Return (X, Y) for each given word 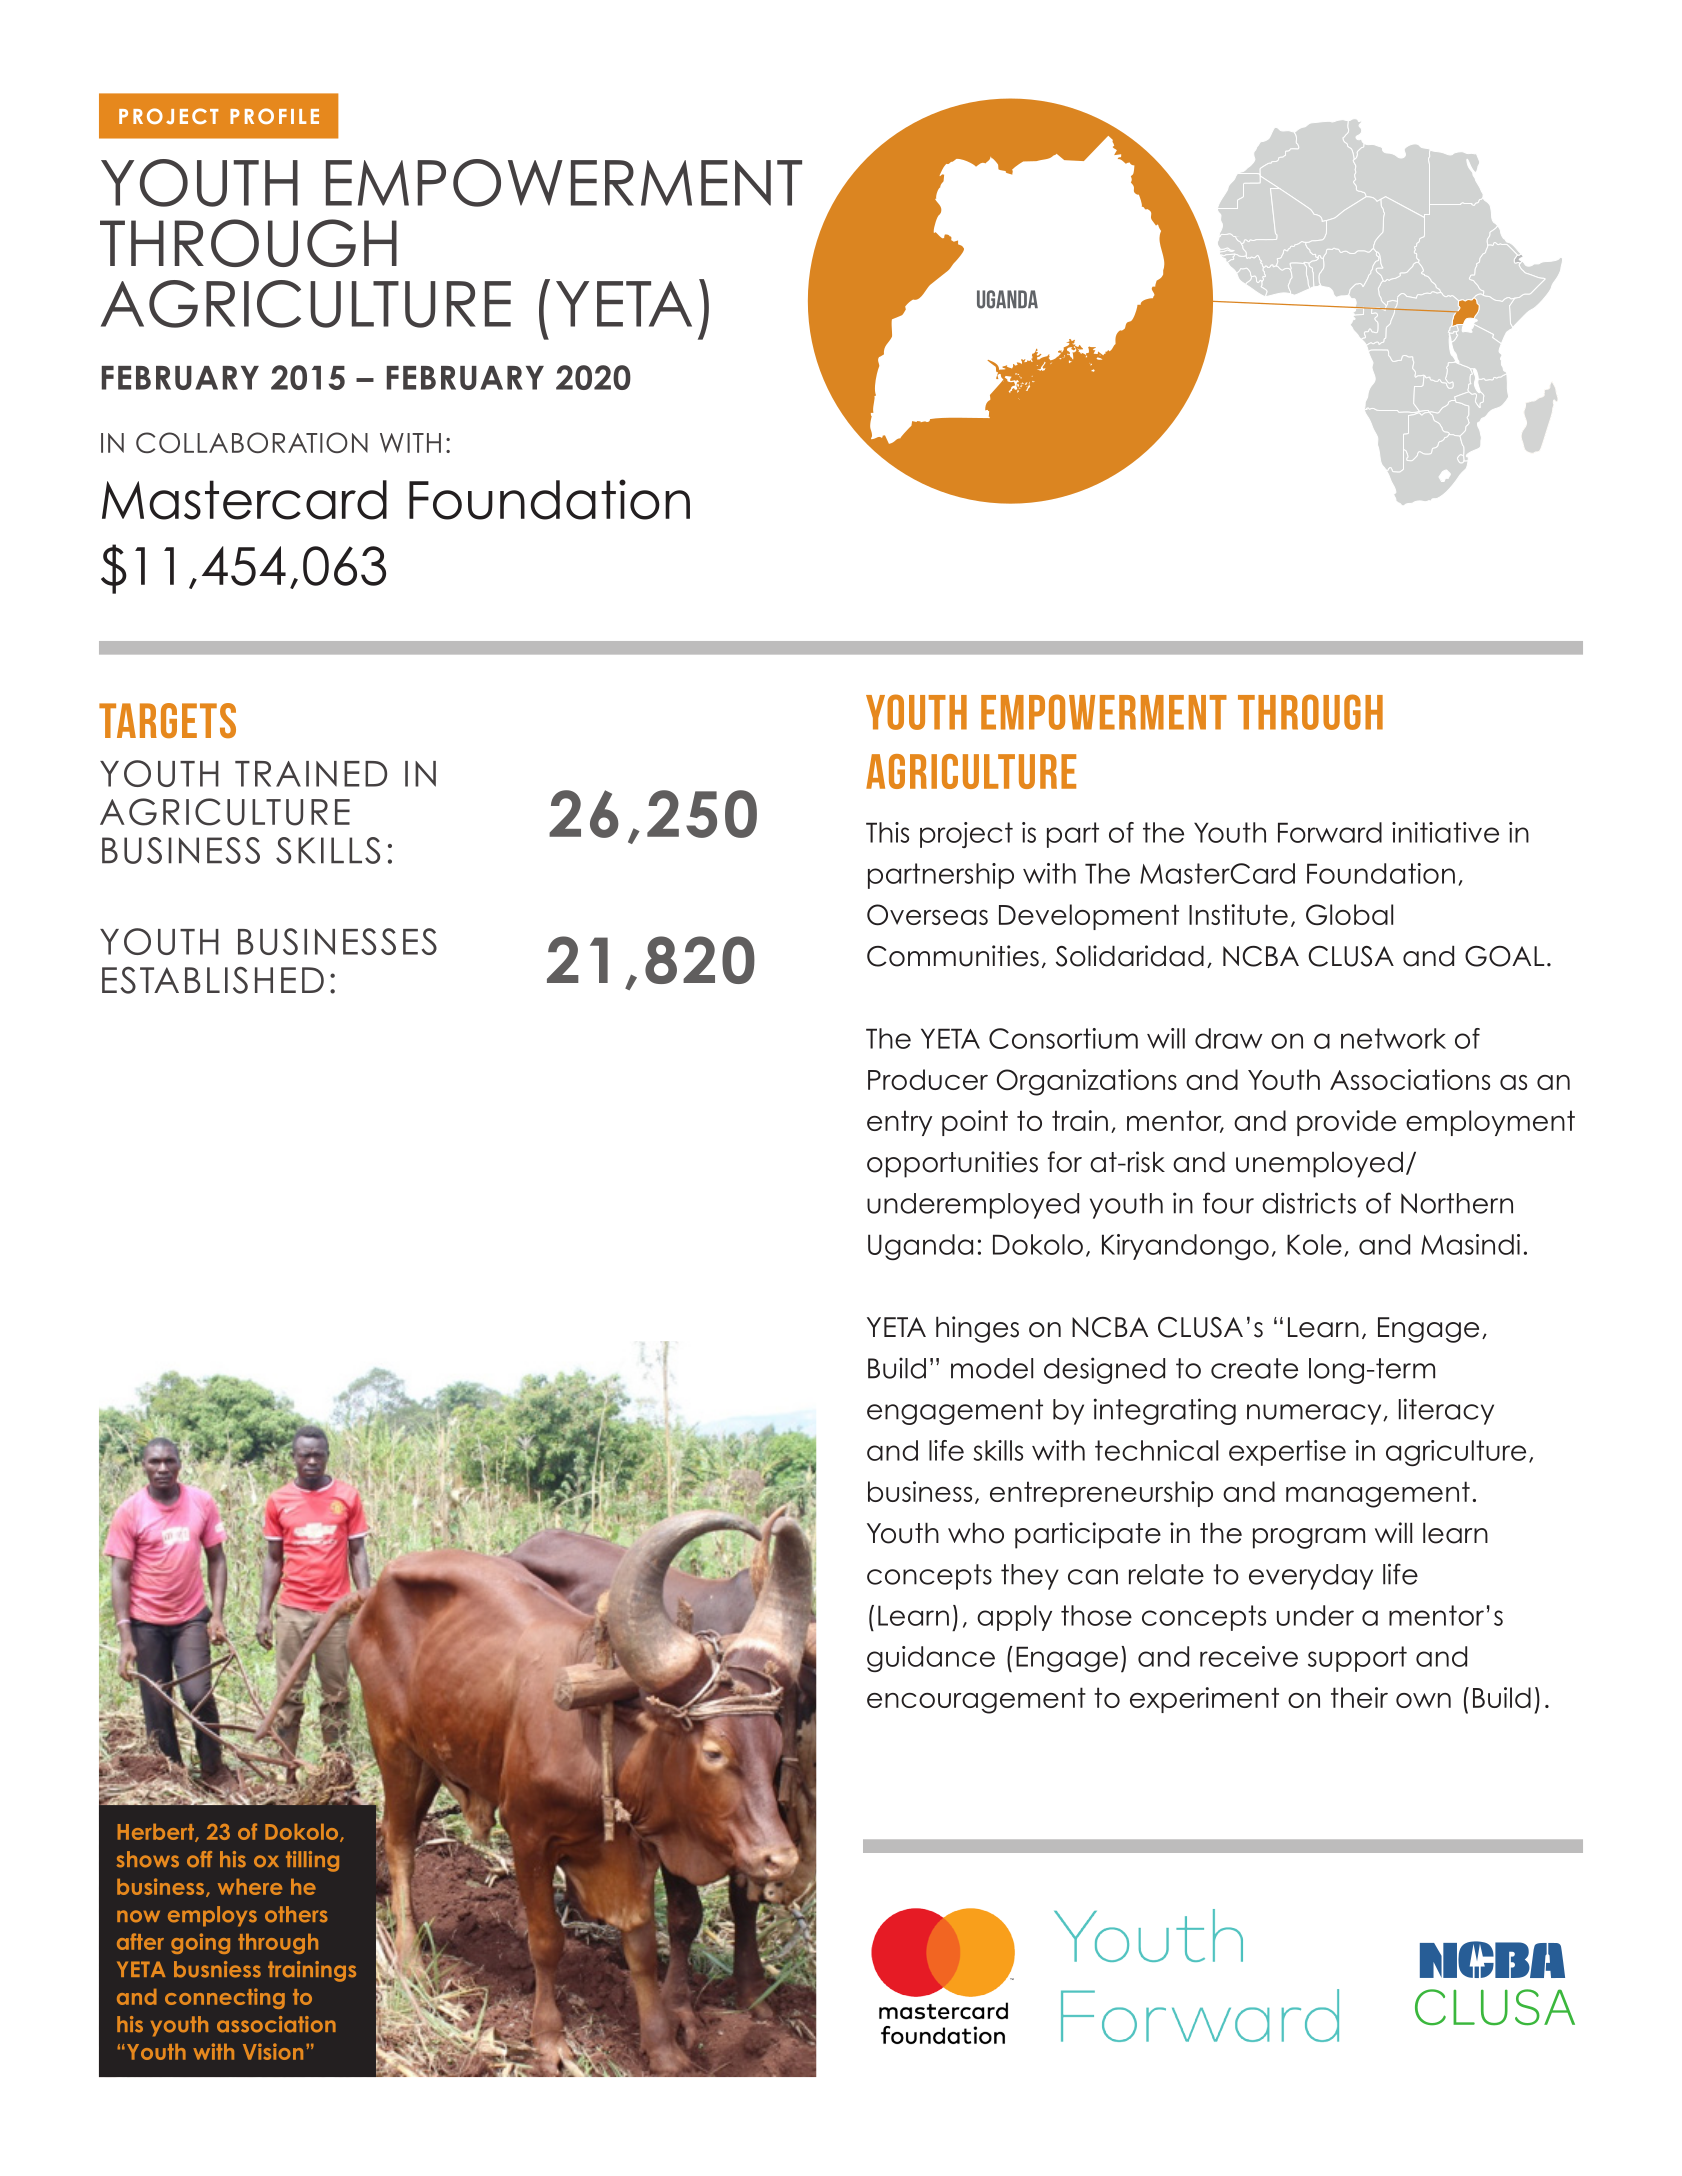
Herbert (157, 1833)
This (887, 832)
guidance (931, 1659)
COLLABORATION (252, 442)
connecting (225, 1998)
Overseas (927, 915)
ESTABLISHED (213, 980)
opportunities (952, 1164)
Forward (1330, 832)
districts (1309, 1203)
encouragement (976, 1700)
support (1357, 1659)
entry (899, 1123)
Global (1349, 915)
